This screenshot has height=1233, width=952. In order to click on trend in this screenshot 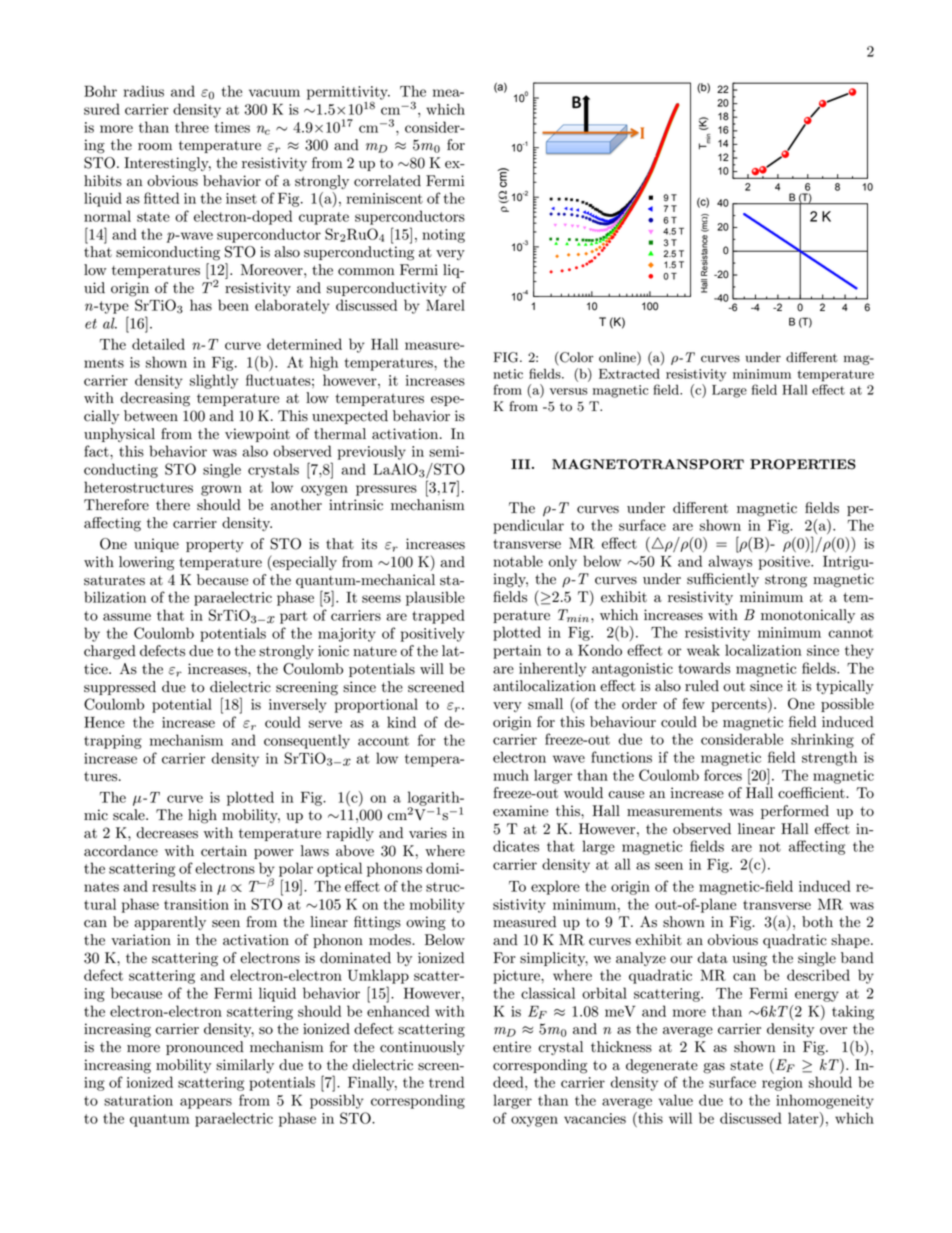, I will do `click(446, 1082)`.
